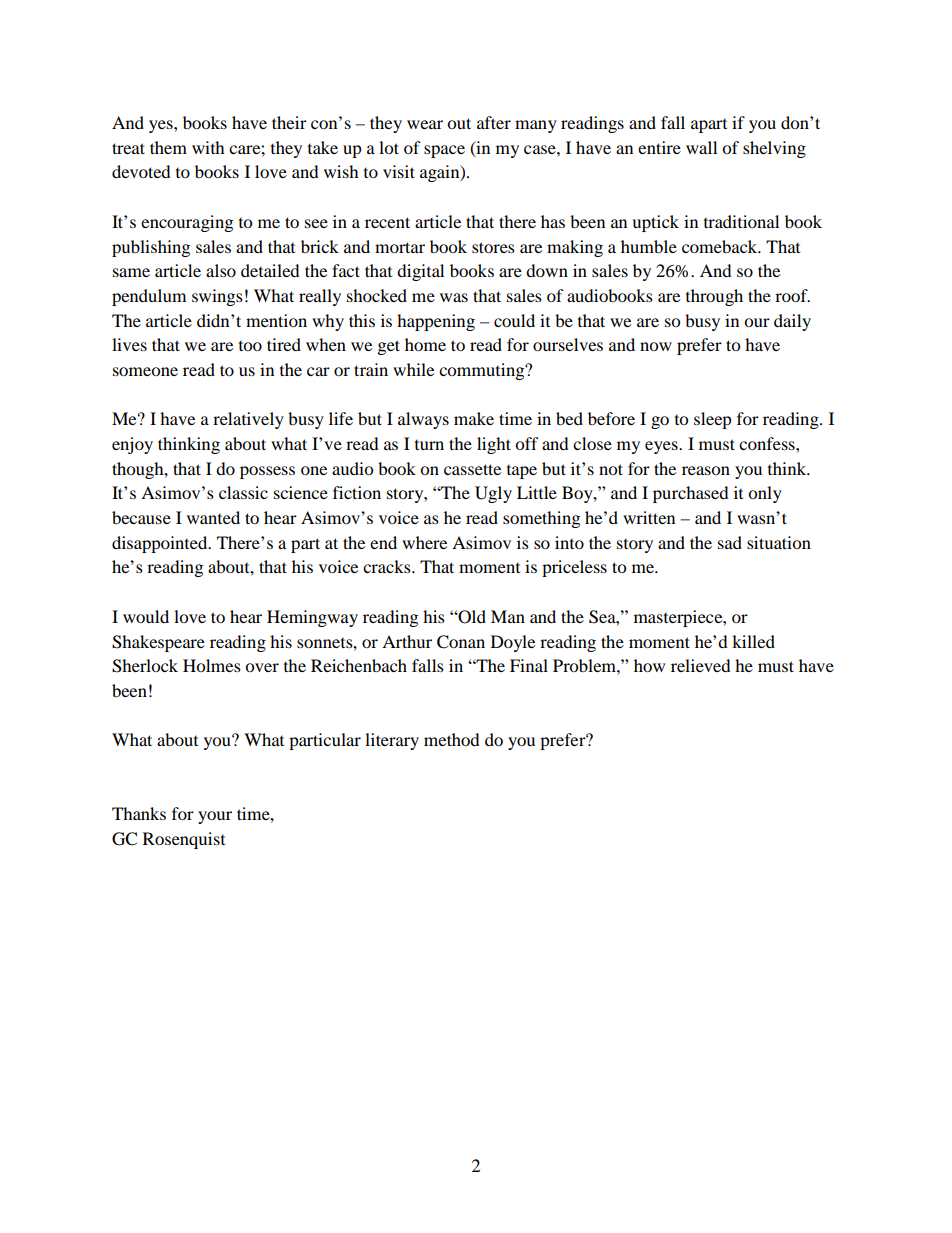 This image has width=952, height=1233. What do you see at coordinates (452, 739) in the image?
I see `method` at bounding box center [452, 739].
